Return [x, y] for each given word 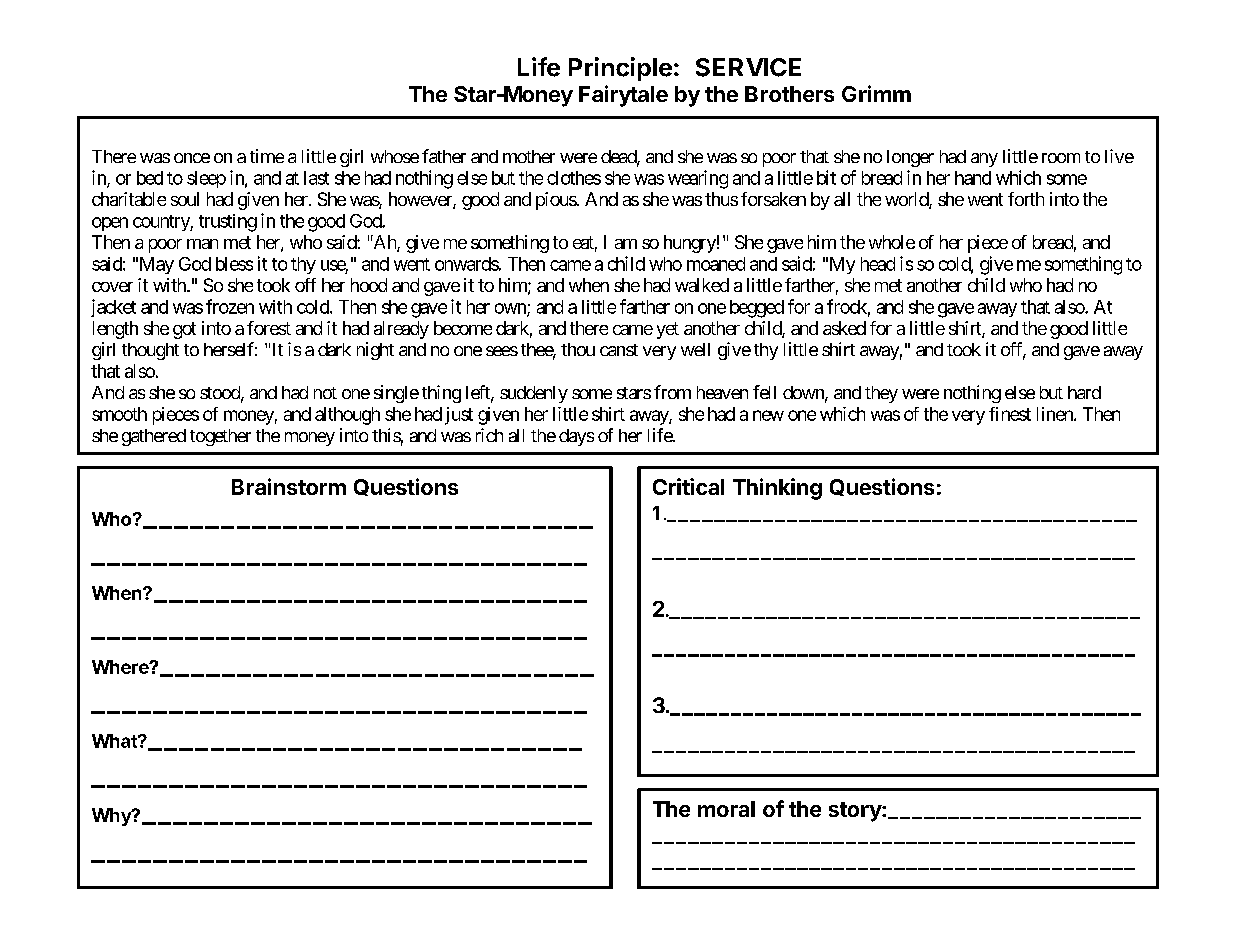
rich [489, 435]
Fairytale [623, 96]
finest [1010, 414]
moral [726, 809]
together [220, 437]
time [267, 156]
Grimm [876, 93]
